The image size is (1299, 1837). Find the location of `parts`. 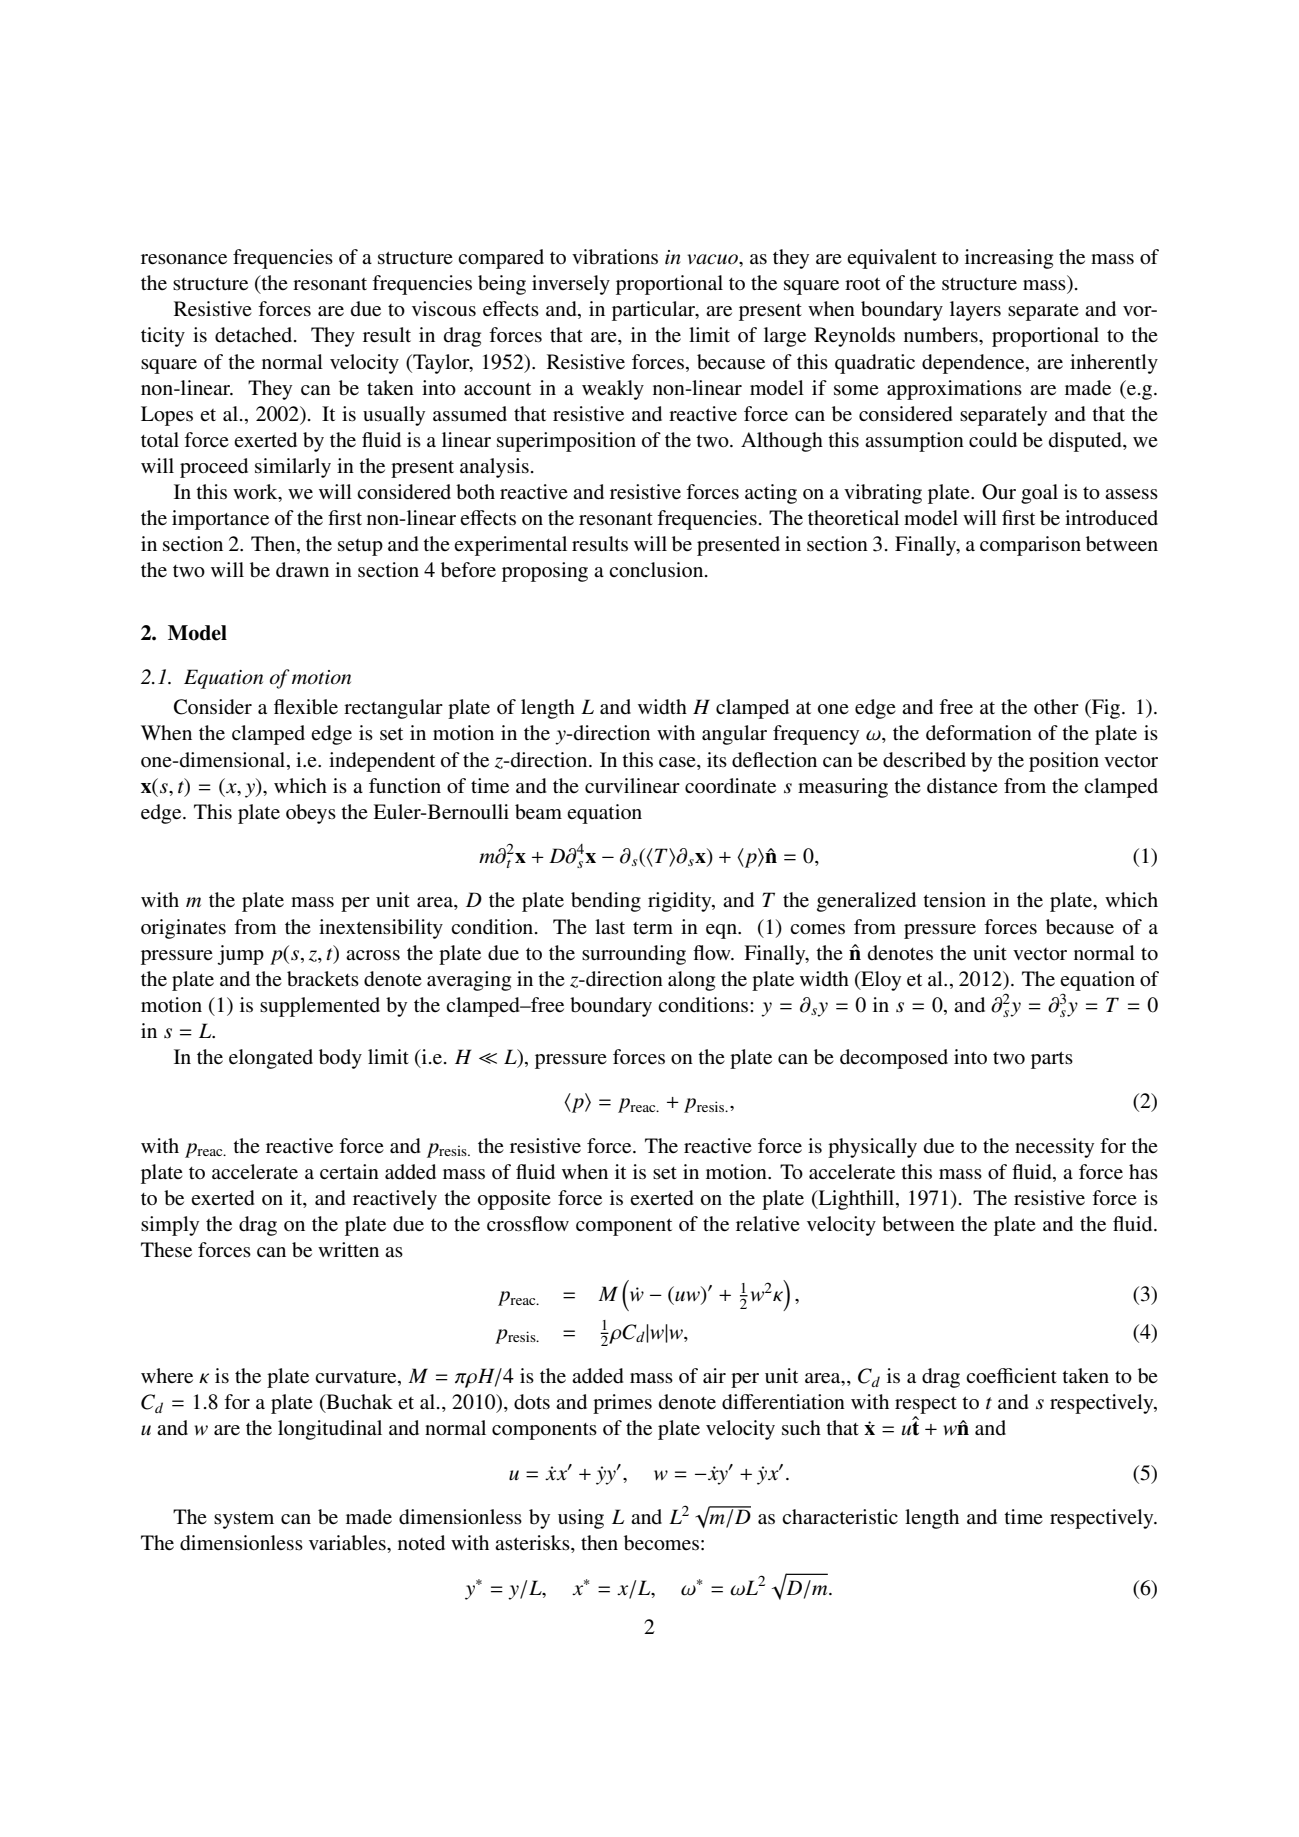

parts is located at coordinates (1052, 1060).
